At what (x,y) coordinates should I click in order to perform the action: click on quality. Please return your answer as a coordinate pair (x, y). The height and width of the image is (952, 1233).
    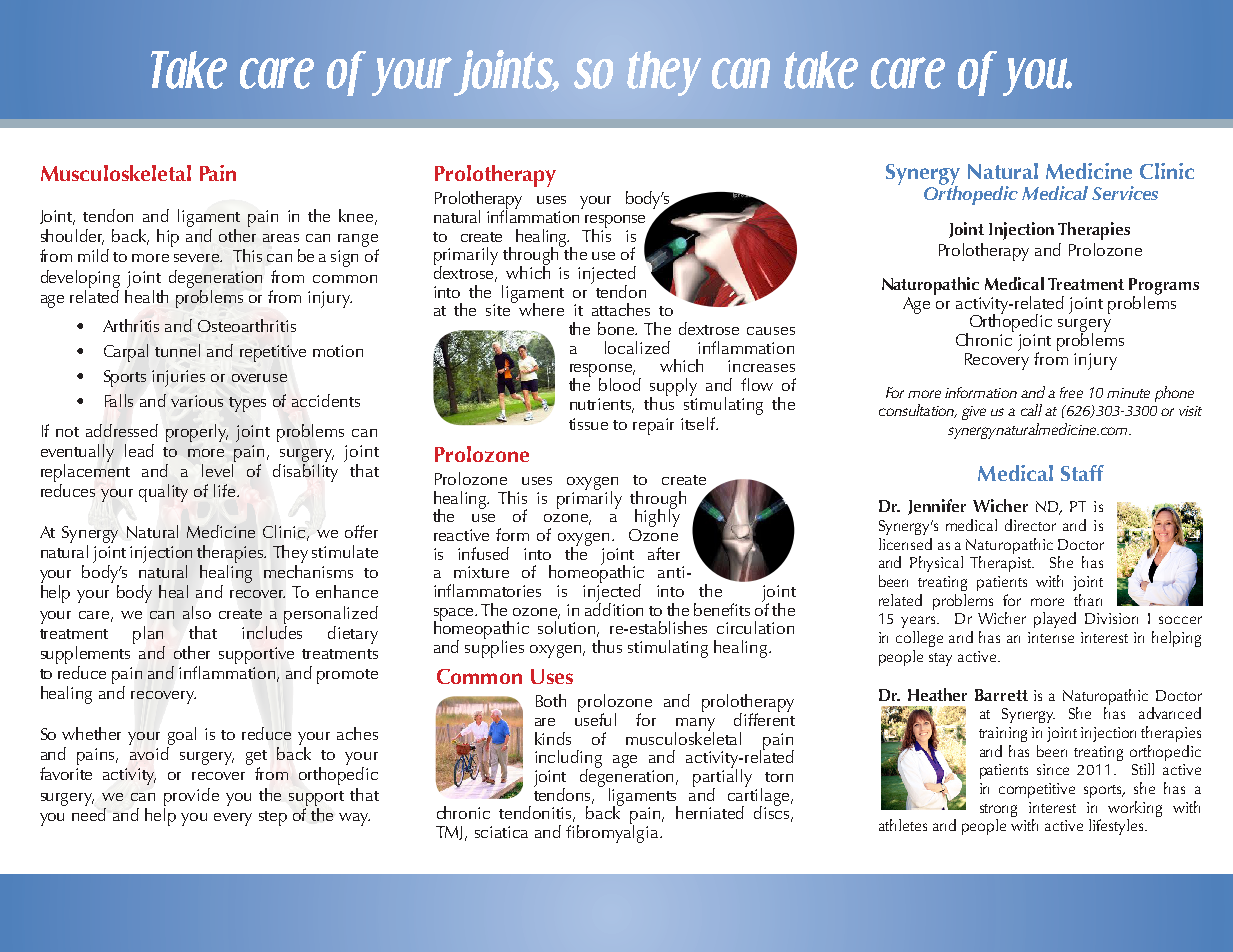
    Looking at the image, I should click on (163, 493).
